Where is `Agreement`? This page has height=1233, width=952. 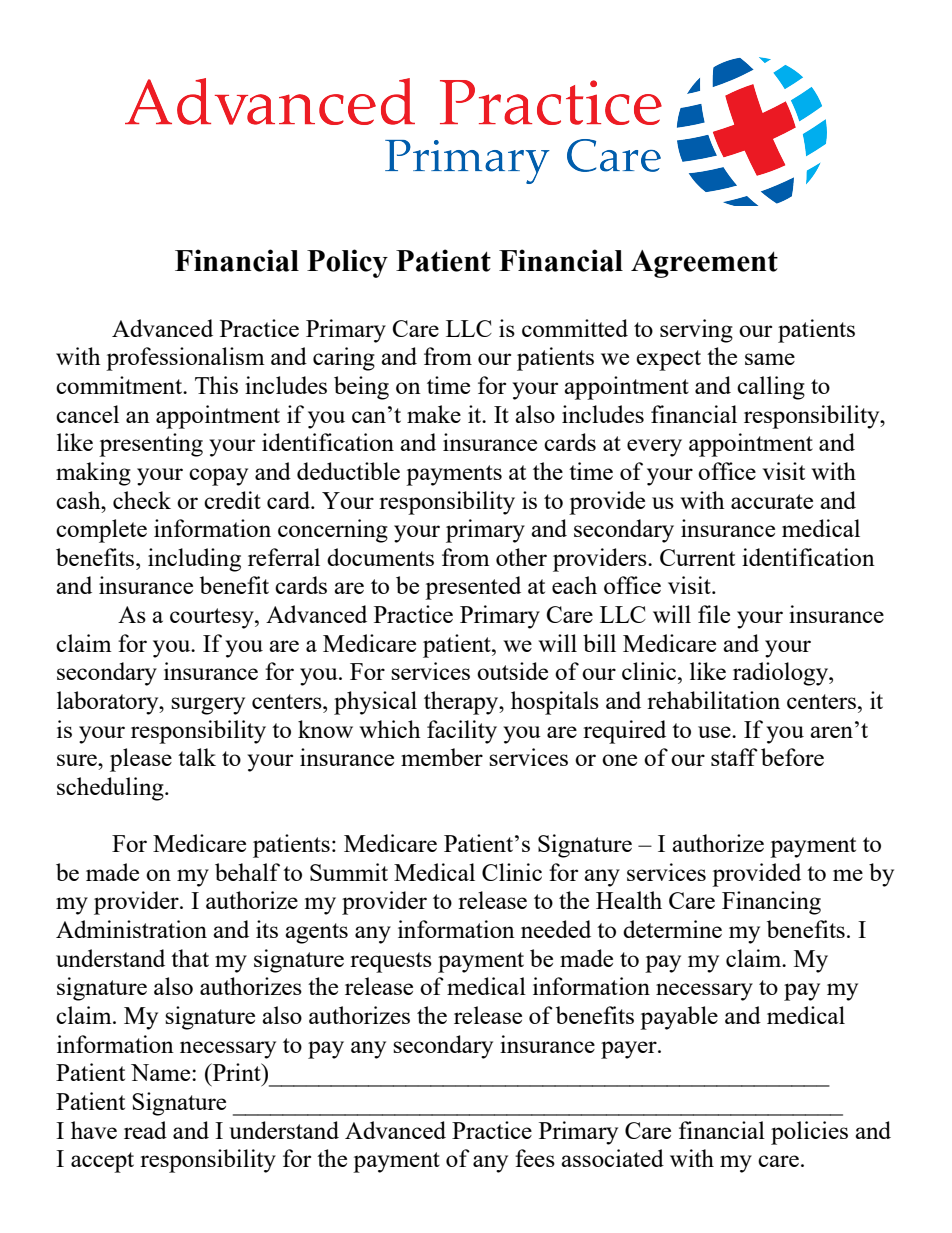 Agreement is located at coordinates (704, 264).
